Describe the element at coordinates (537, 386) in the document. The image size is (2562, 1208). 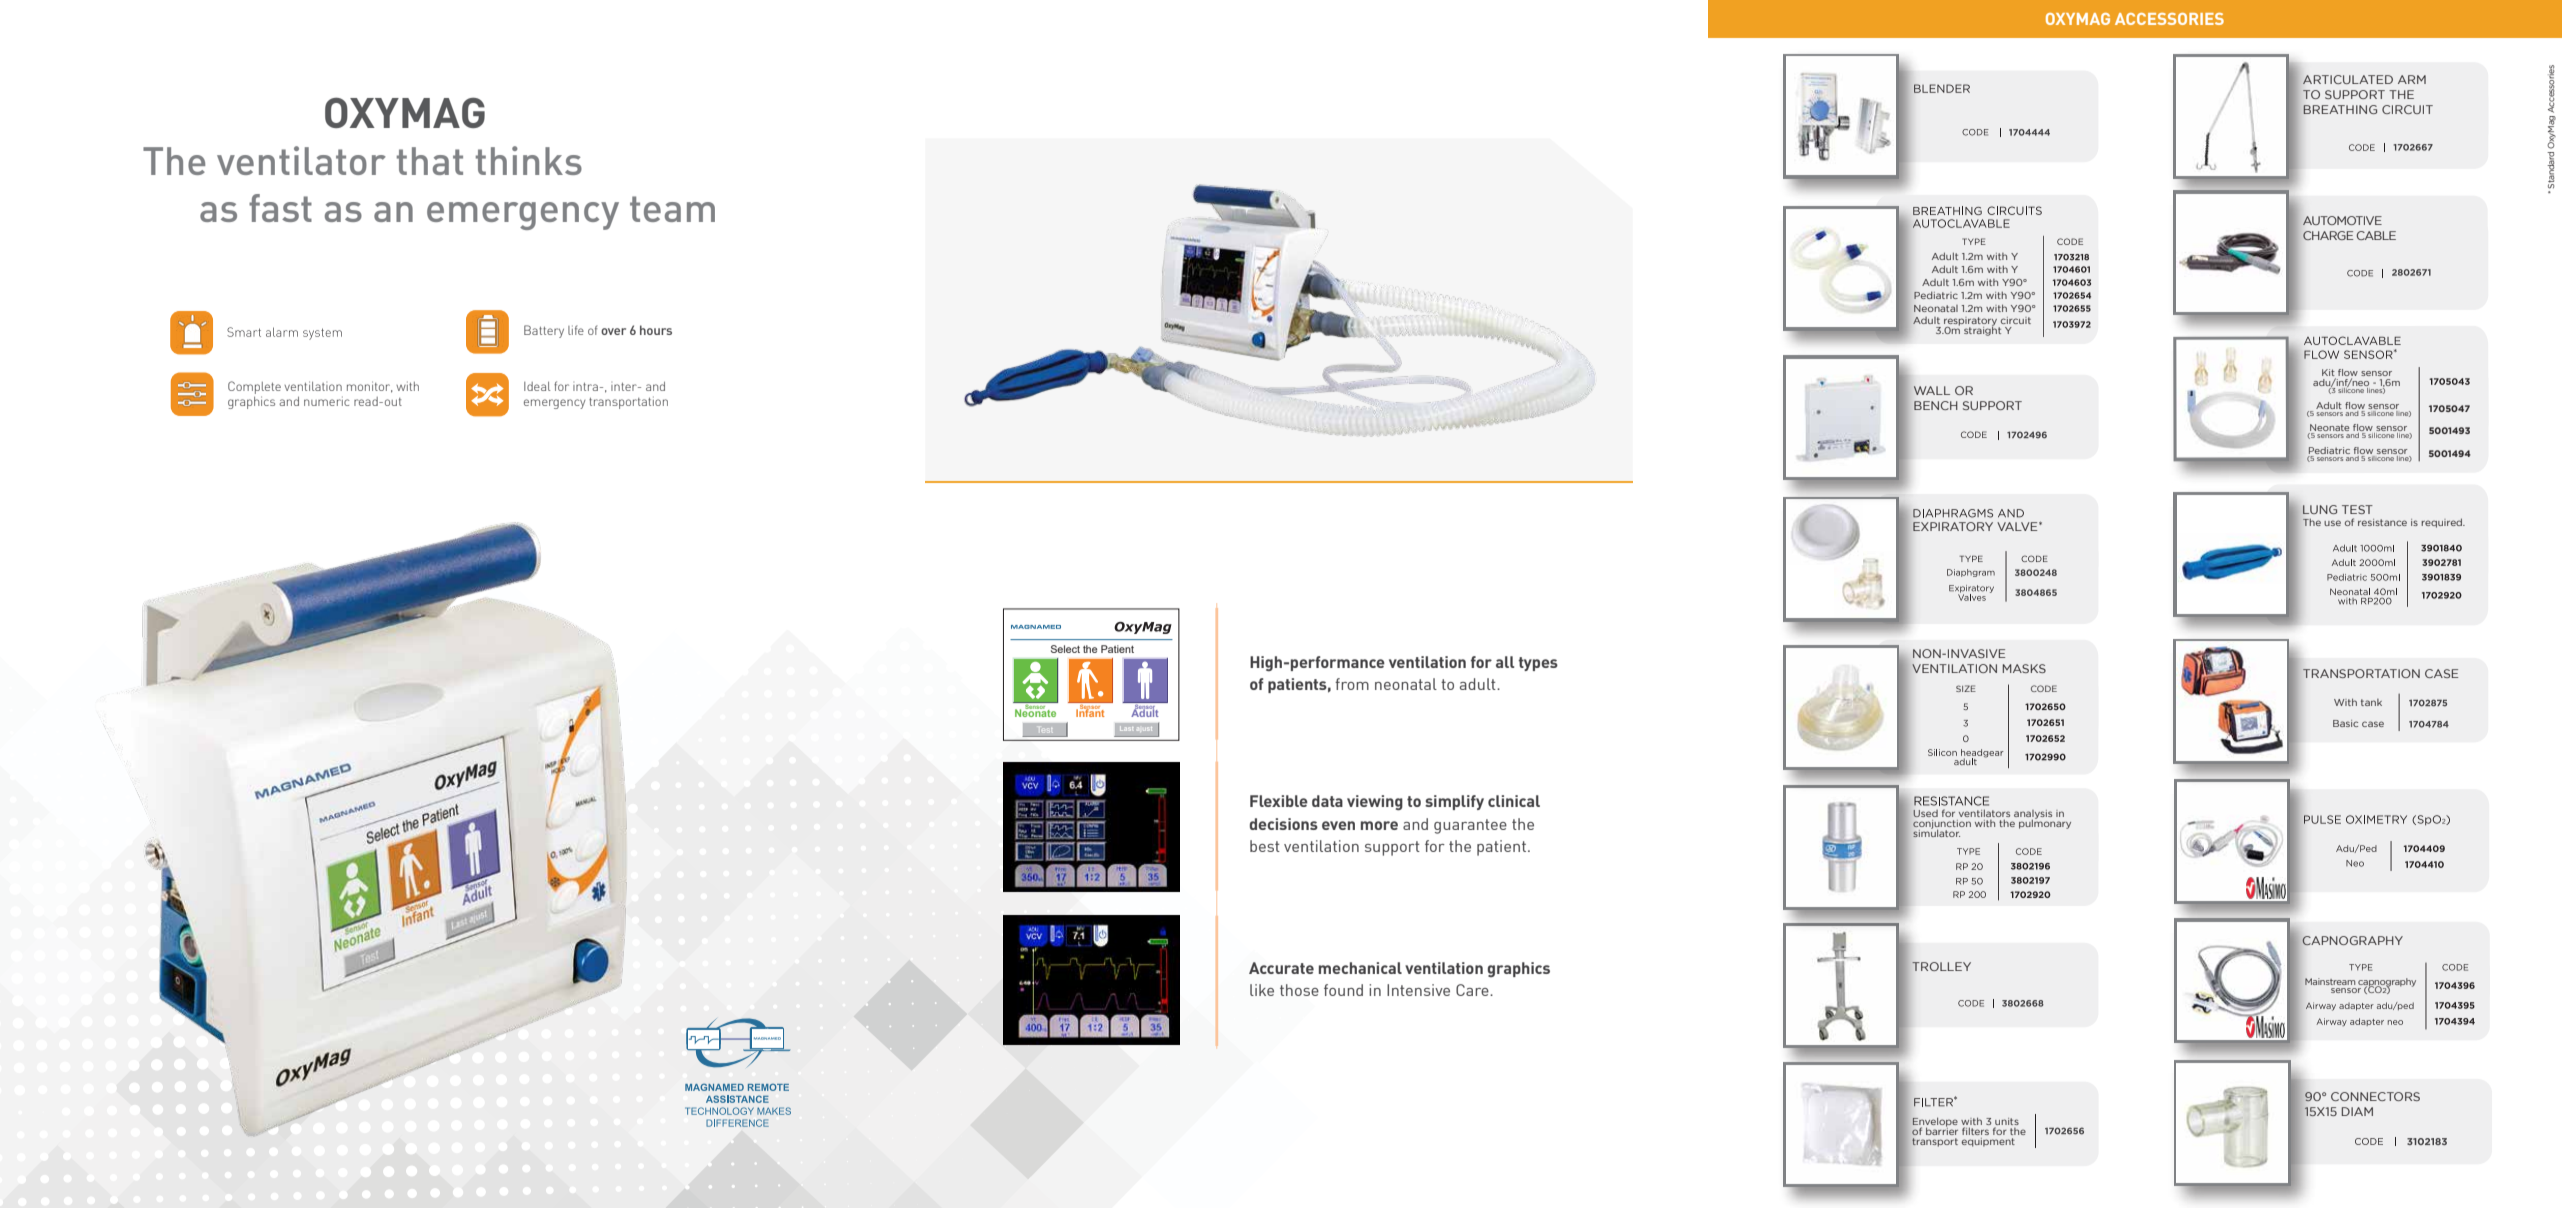
I see `Ideal` at that location.
